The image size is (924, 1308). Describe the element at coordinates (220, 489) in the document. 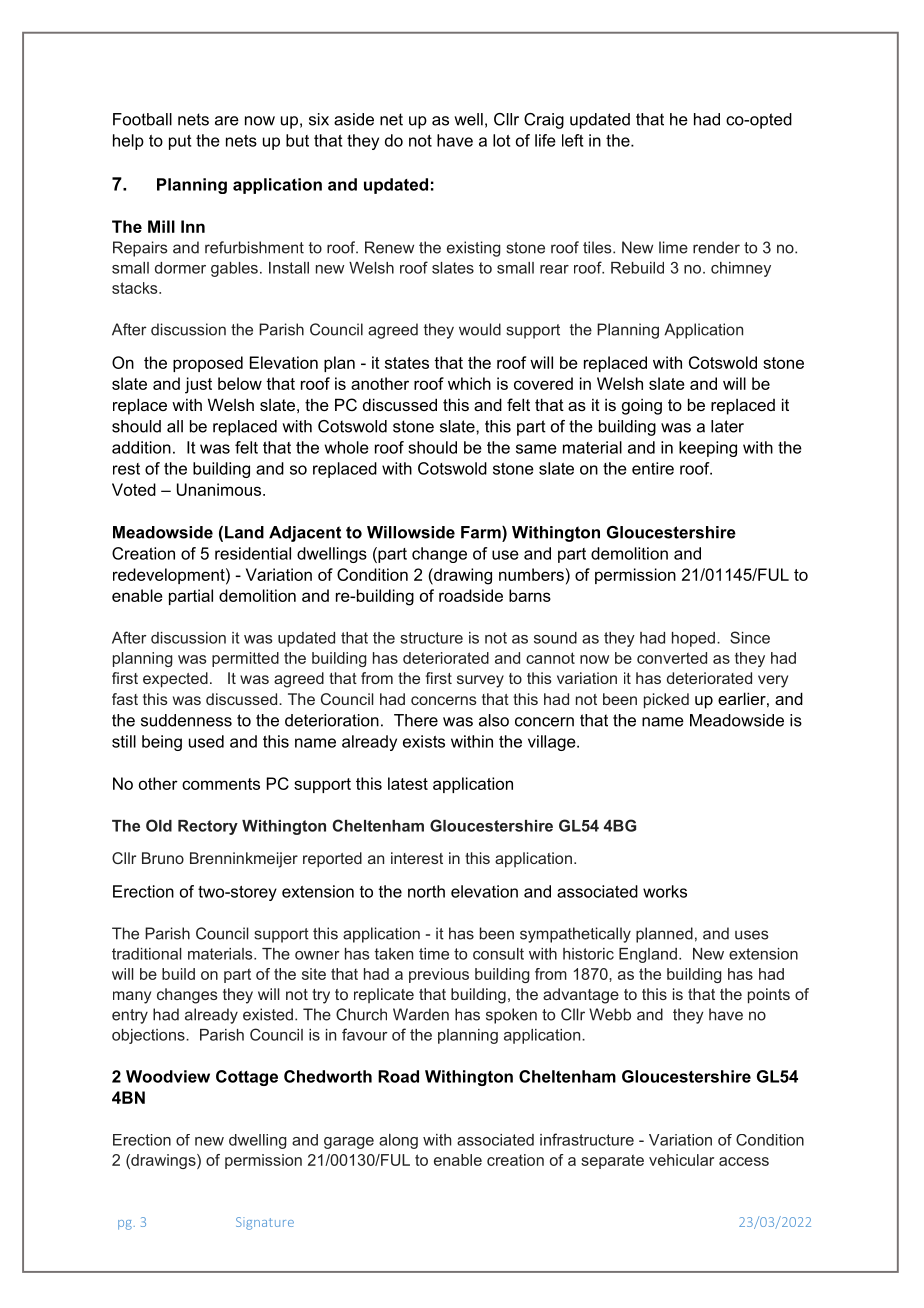

I see `Unanimous` at that location.
